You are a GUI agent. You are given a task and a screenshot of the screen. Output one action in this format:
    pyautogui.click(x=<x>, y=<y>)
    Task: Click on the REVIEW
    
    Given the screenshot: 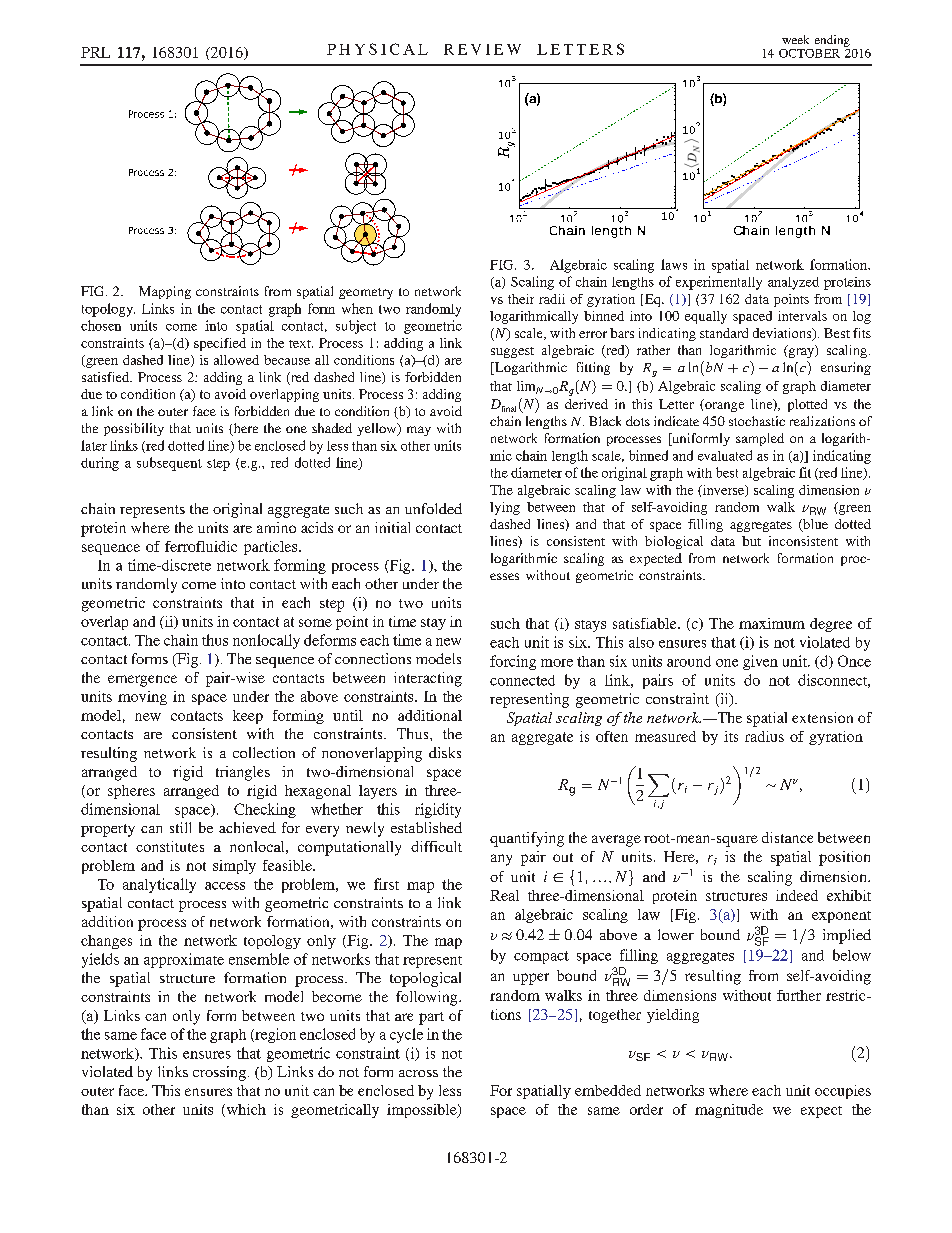 What is the action you would take?
    pyautogui.click(x=482, y=49)
